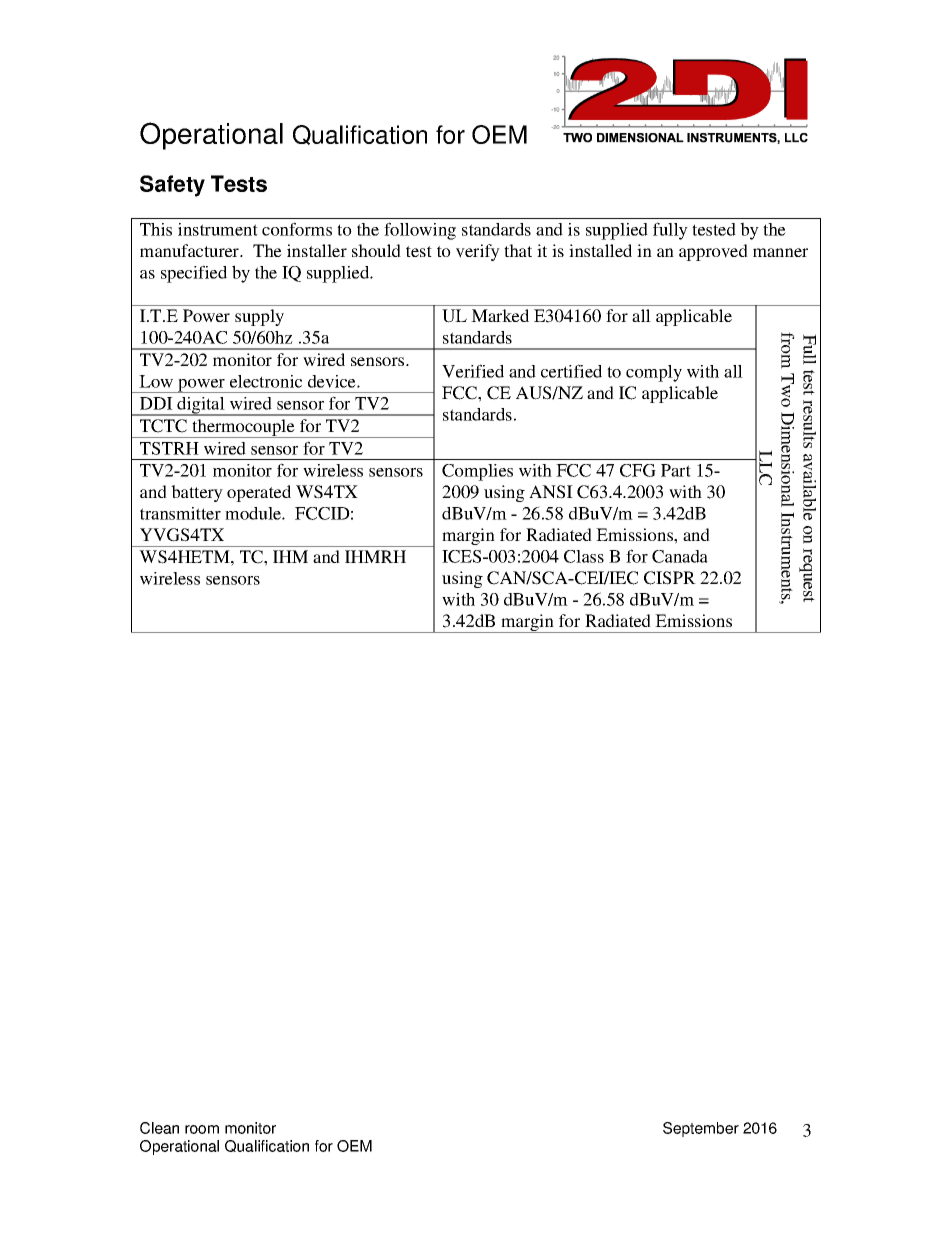 Image resolution: width=952 pixels, height=1233 pixels. What do you see at coordinates (584, 556) in the screenshot?
I see `Class` at bounding box center [584, 556].
